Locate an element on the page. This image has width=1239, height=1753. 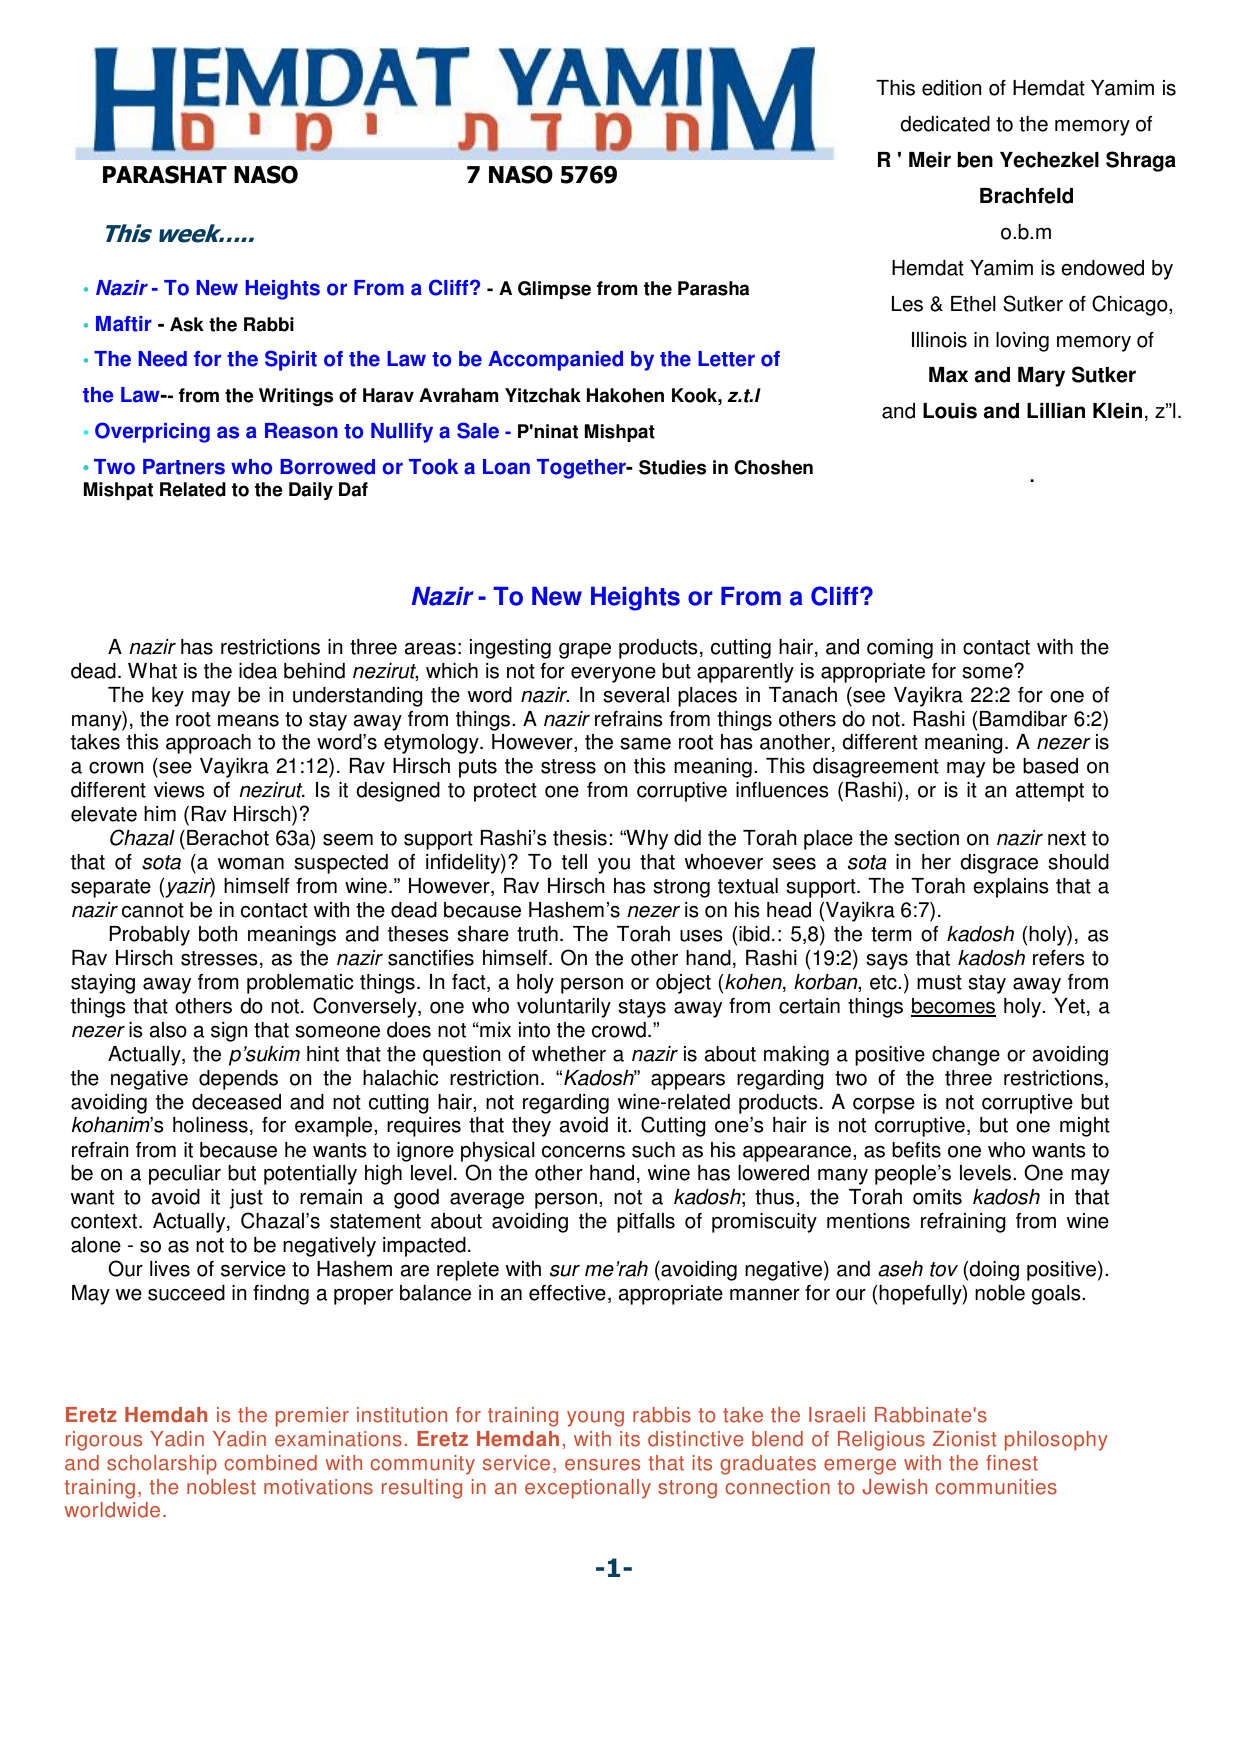
Ask is located at coordinates (187, 324).
